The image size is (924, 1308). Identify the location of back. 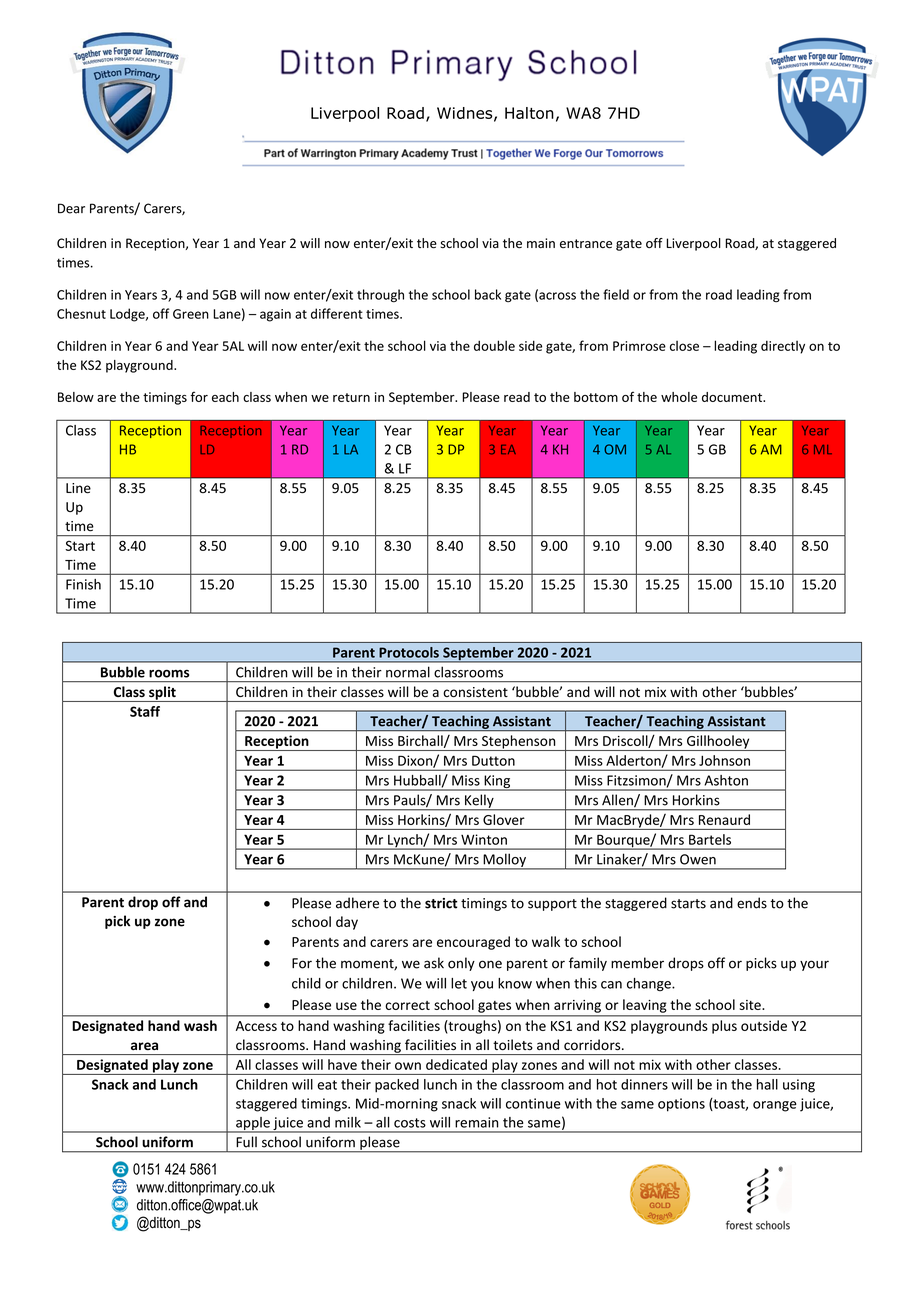
(488, 294).
